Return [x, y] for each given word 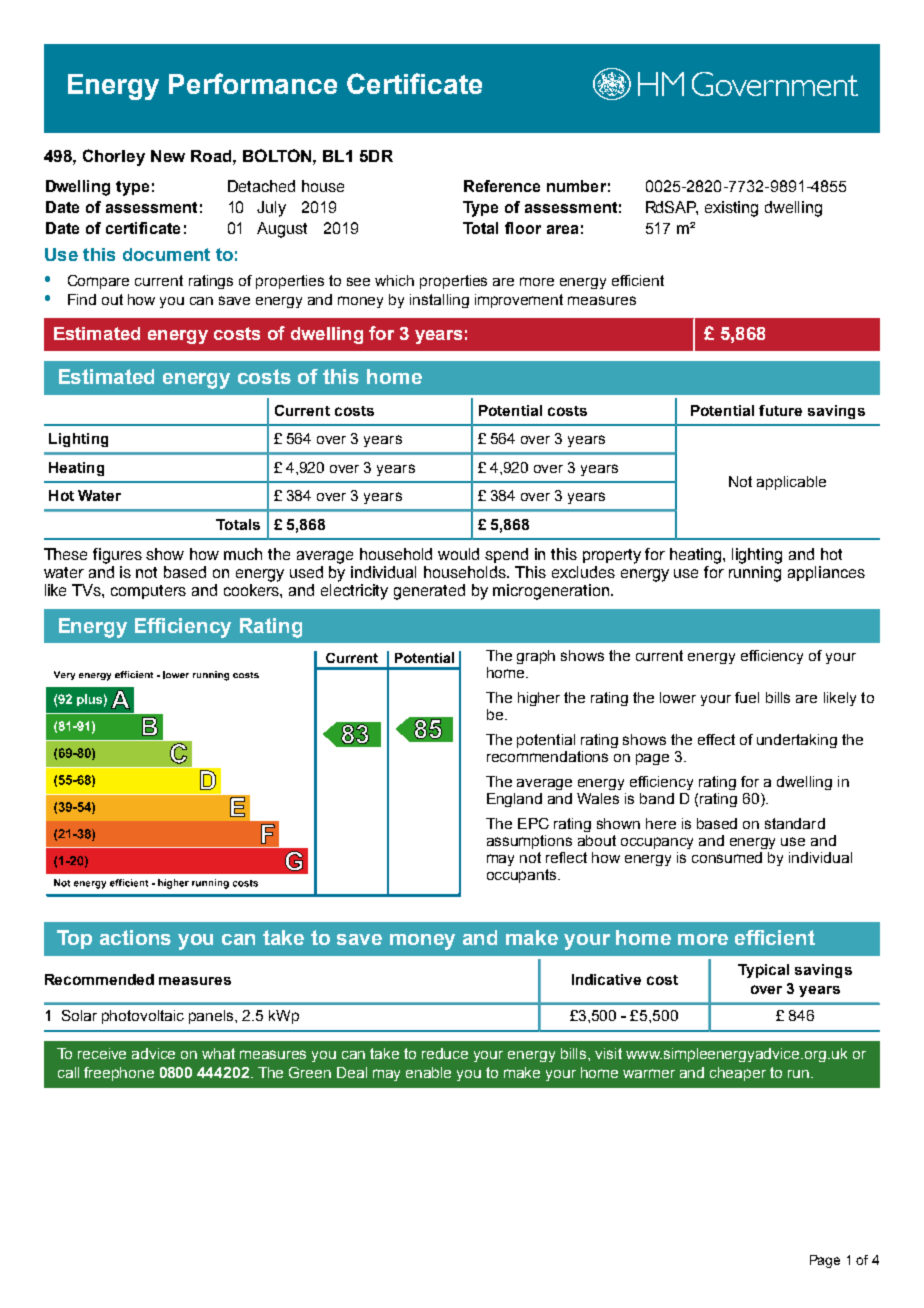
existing [731, 209]
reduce [445, 1053]
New [168, 156]
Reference [502, 186]
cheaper [738, 1074]
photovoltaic [143, 1017]
